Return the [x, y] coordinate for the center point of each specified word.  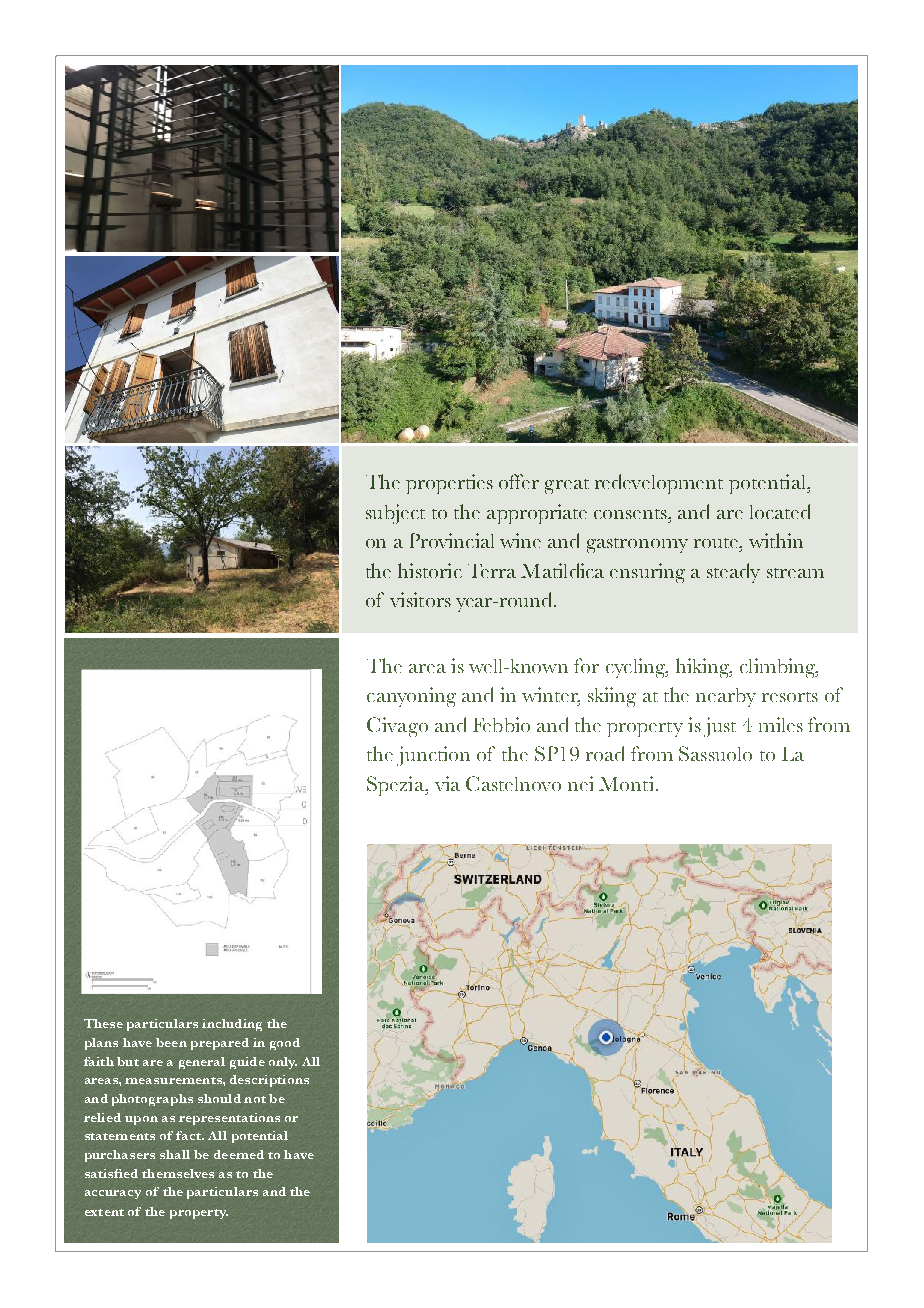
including [232, 1025]
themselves [178, 1173]
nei [580, 783]
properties [449, 484]
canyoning [411, 697]
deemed [239, 1154]
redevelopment [659, 484]
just [720, 727]
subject [395, 514]
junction [433, 756]
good [285, 1044]
